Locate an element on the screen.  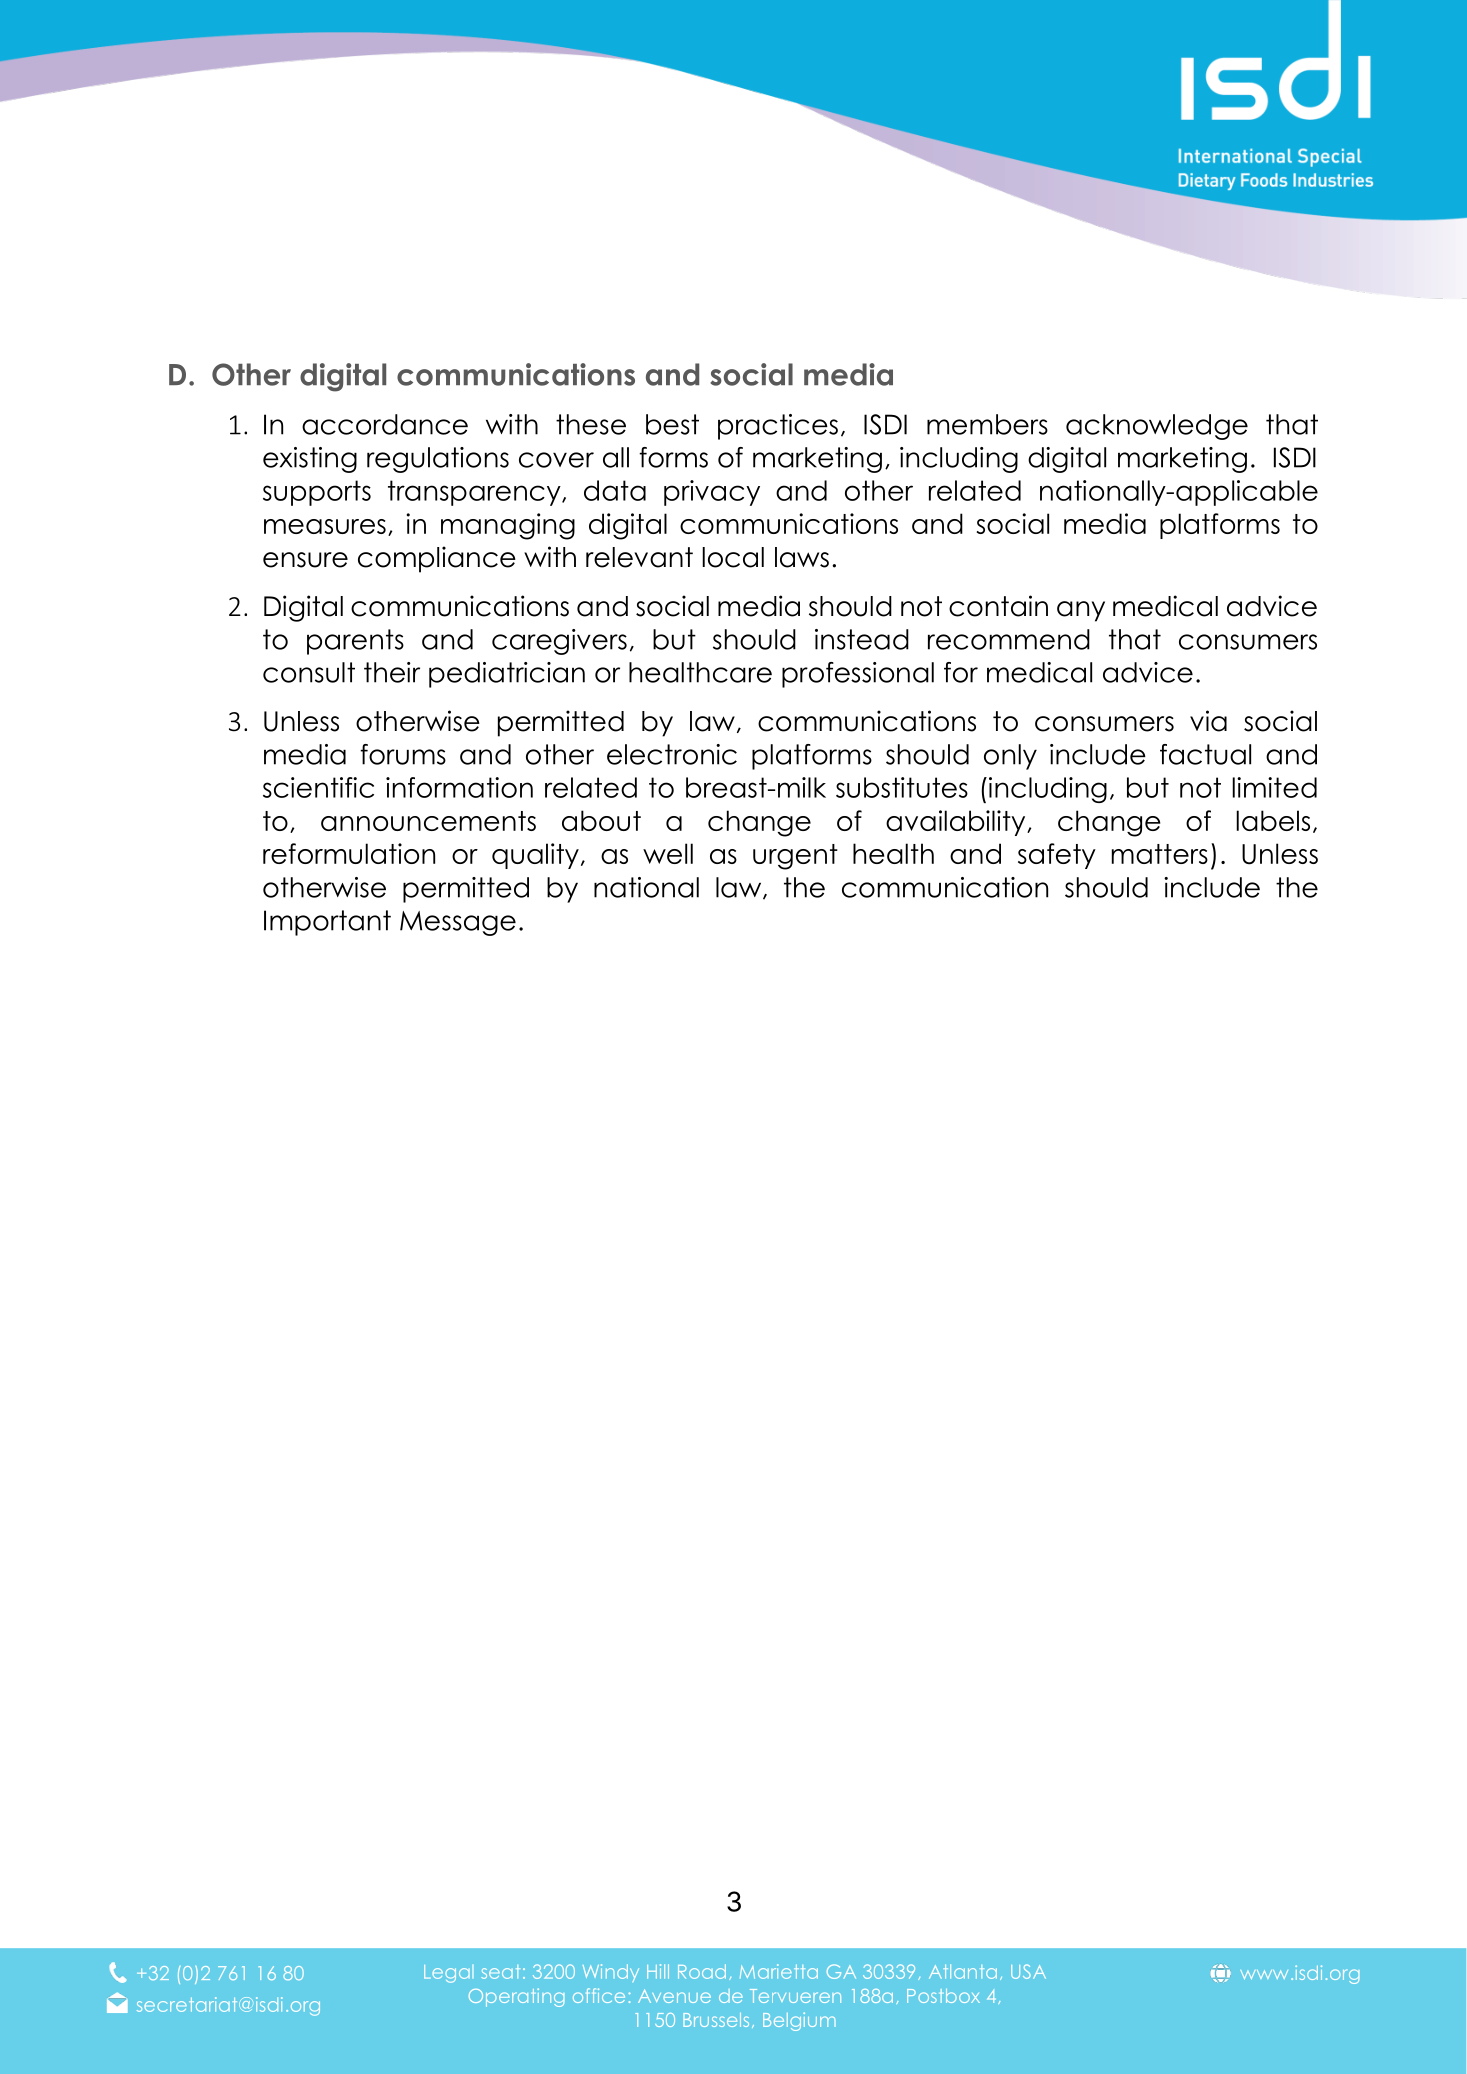
urgent is located at coordinates (795, 857).
